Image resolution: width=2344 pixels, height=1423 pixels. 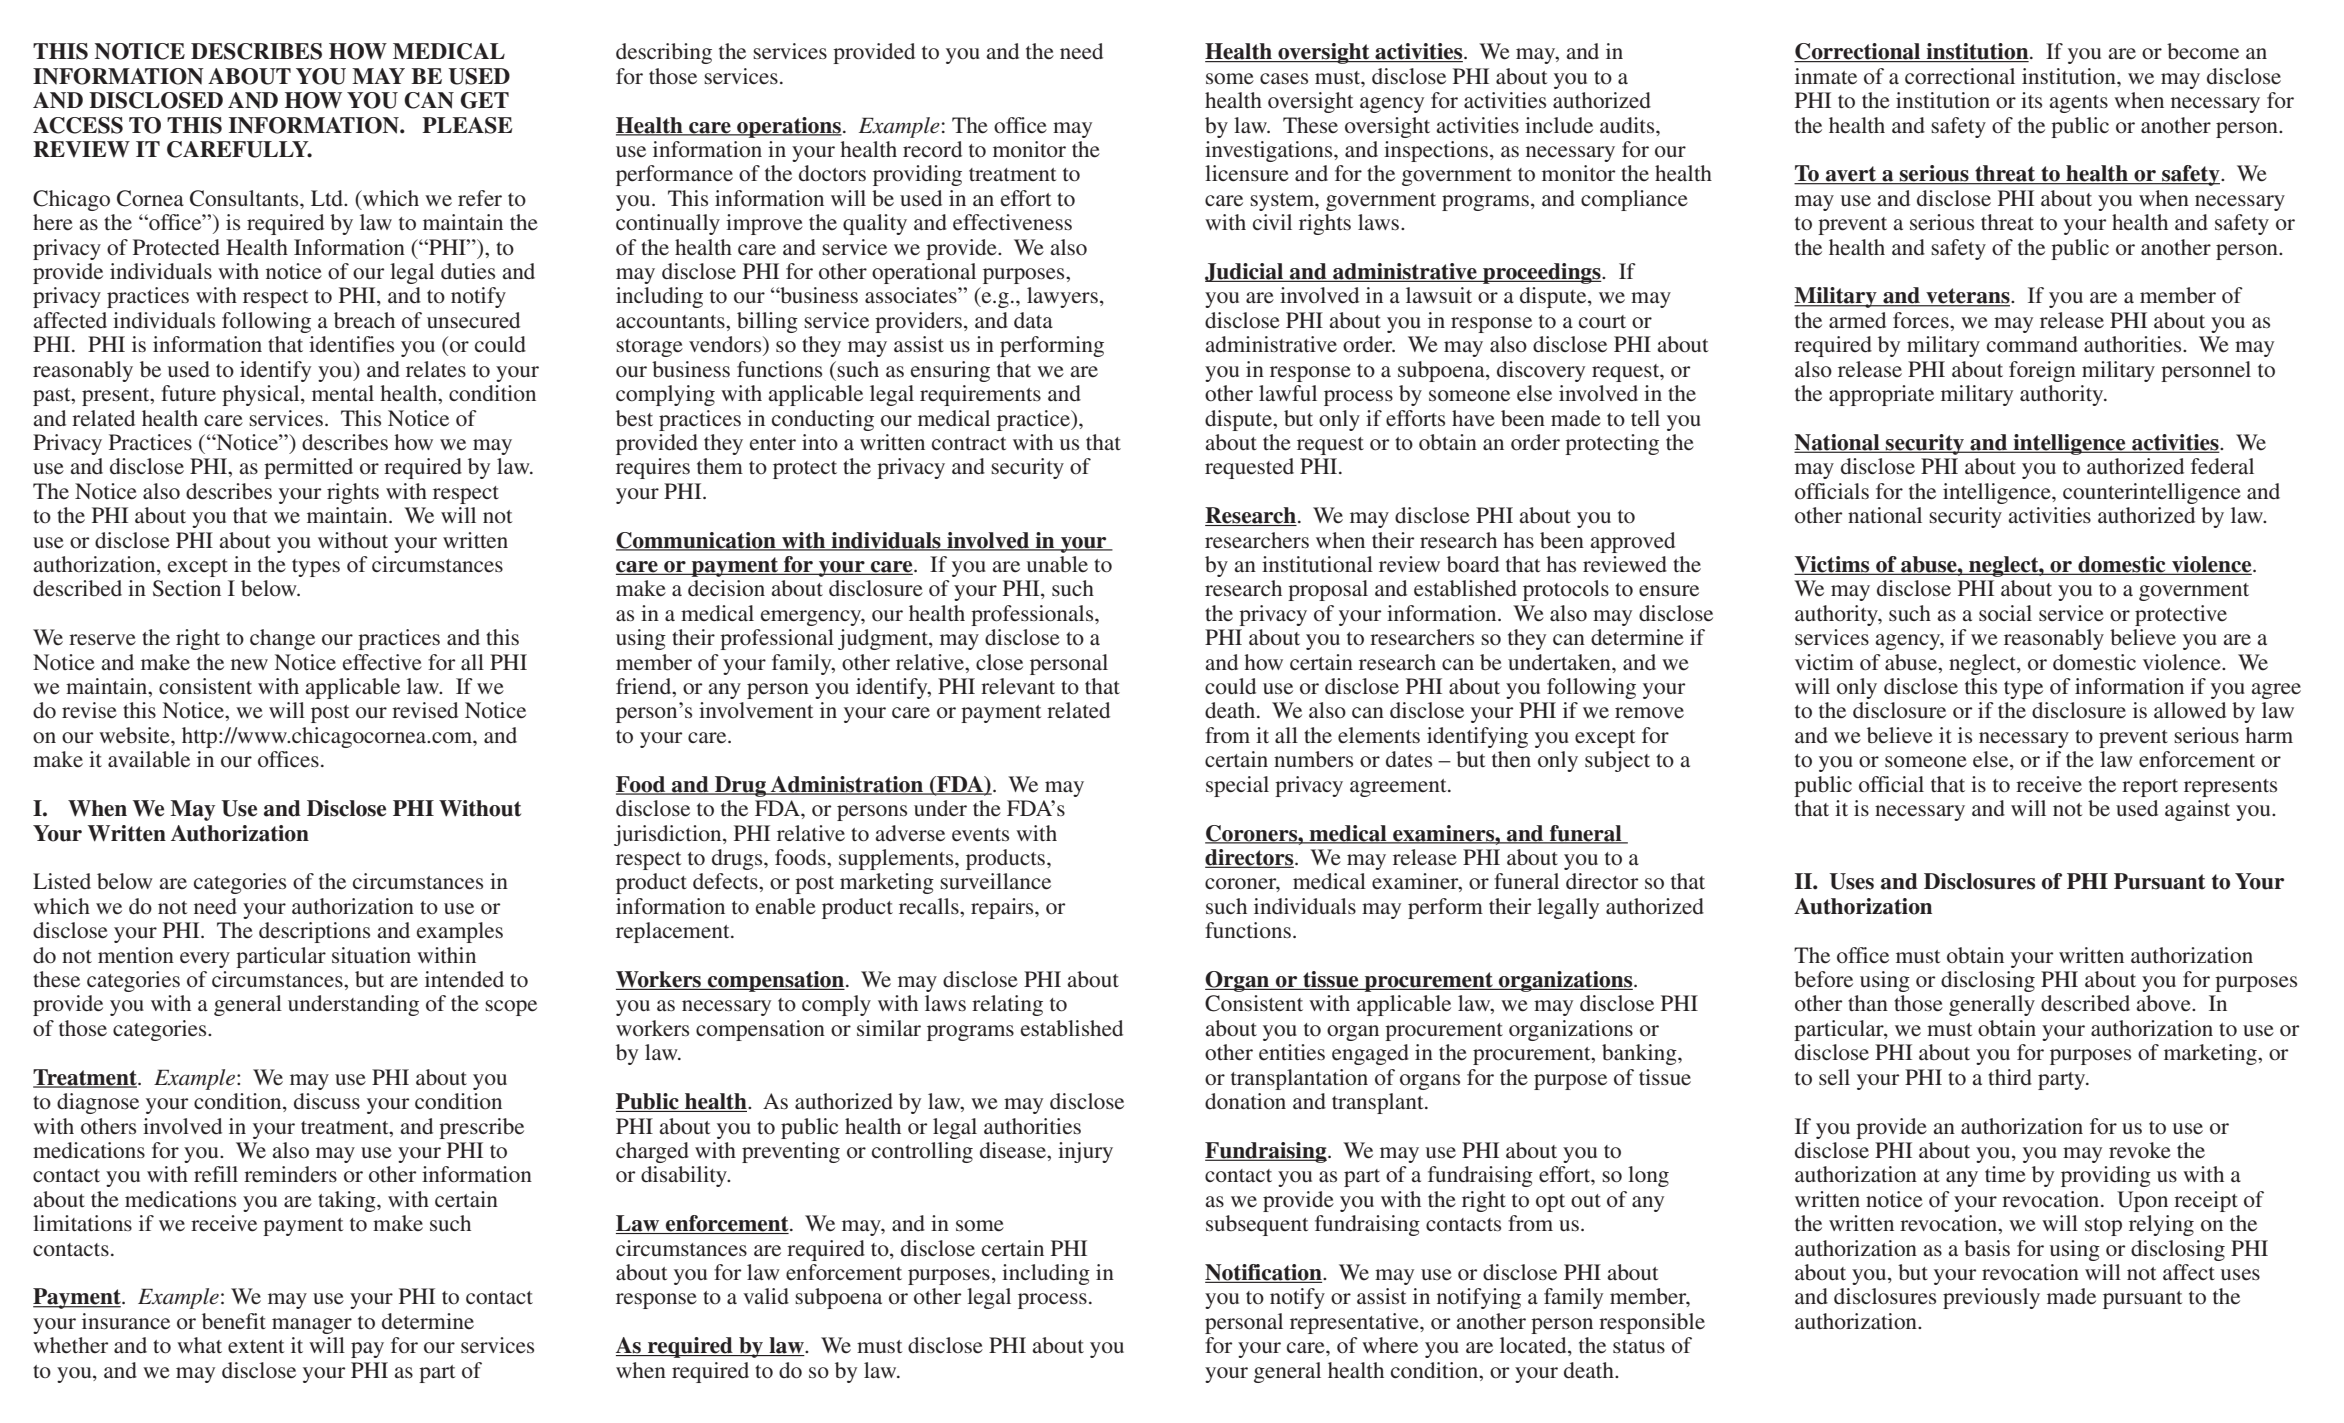 I want to click on allowed, so click(x=2190, y=710).
